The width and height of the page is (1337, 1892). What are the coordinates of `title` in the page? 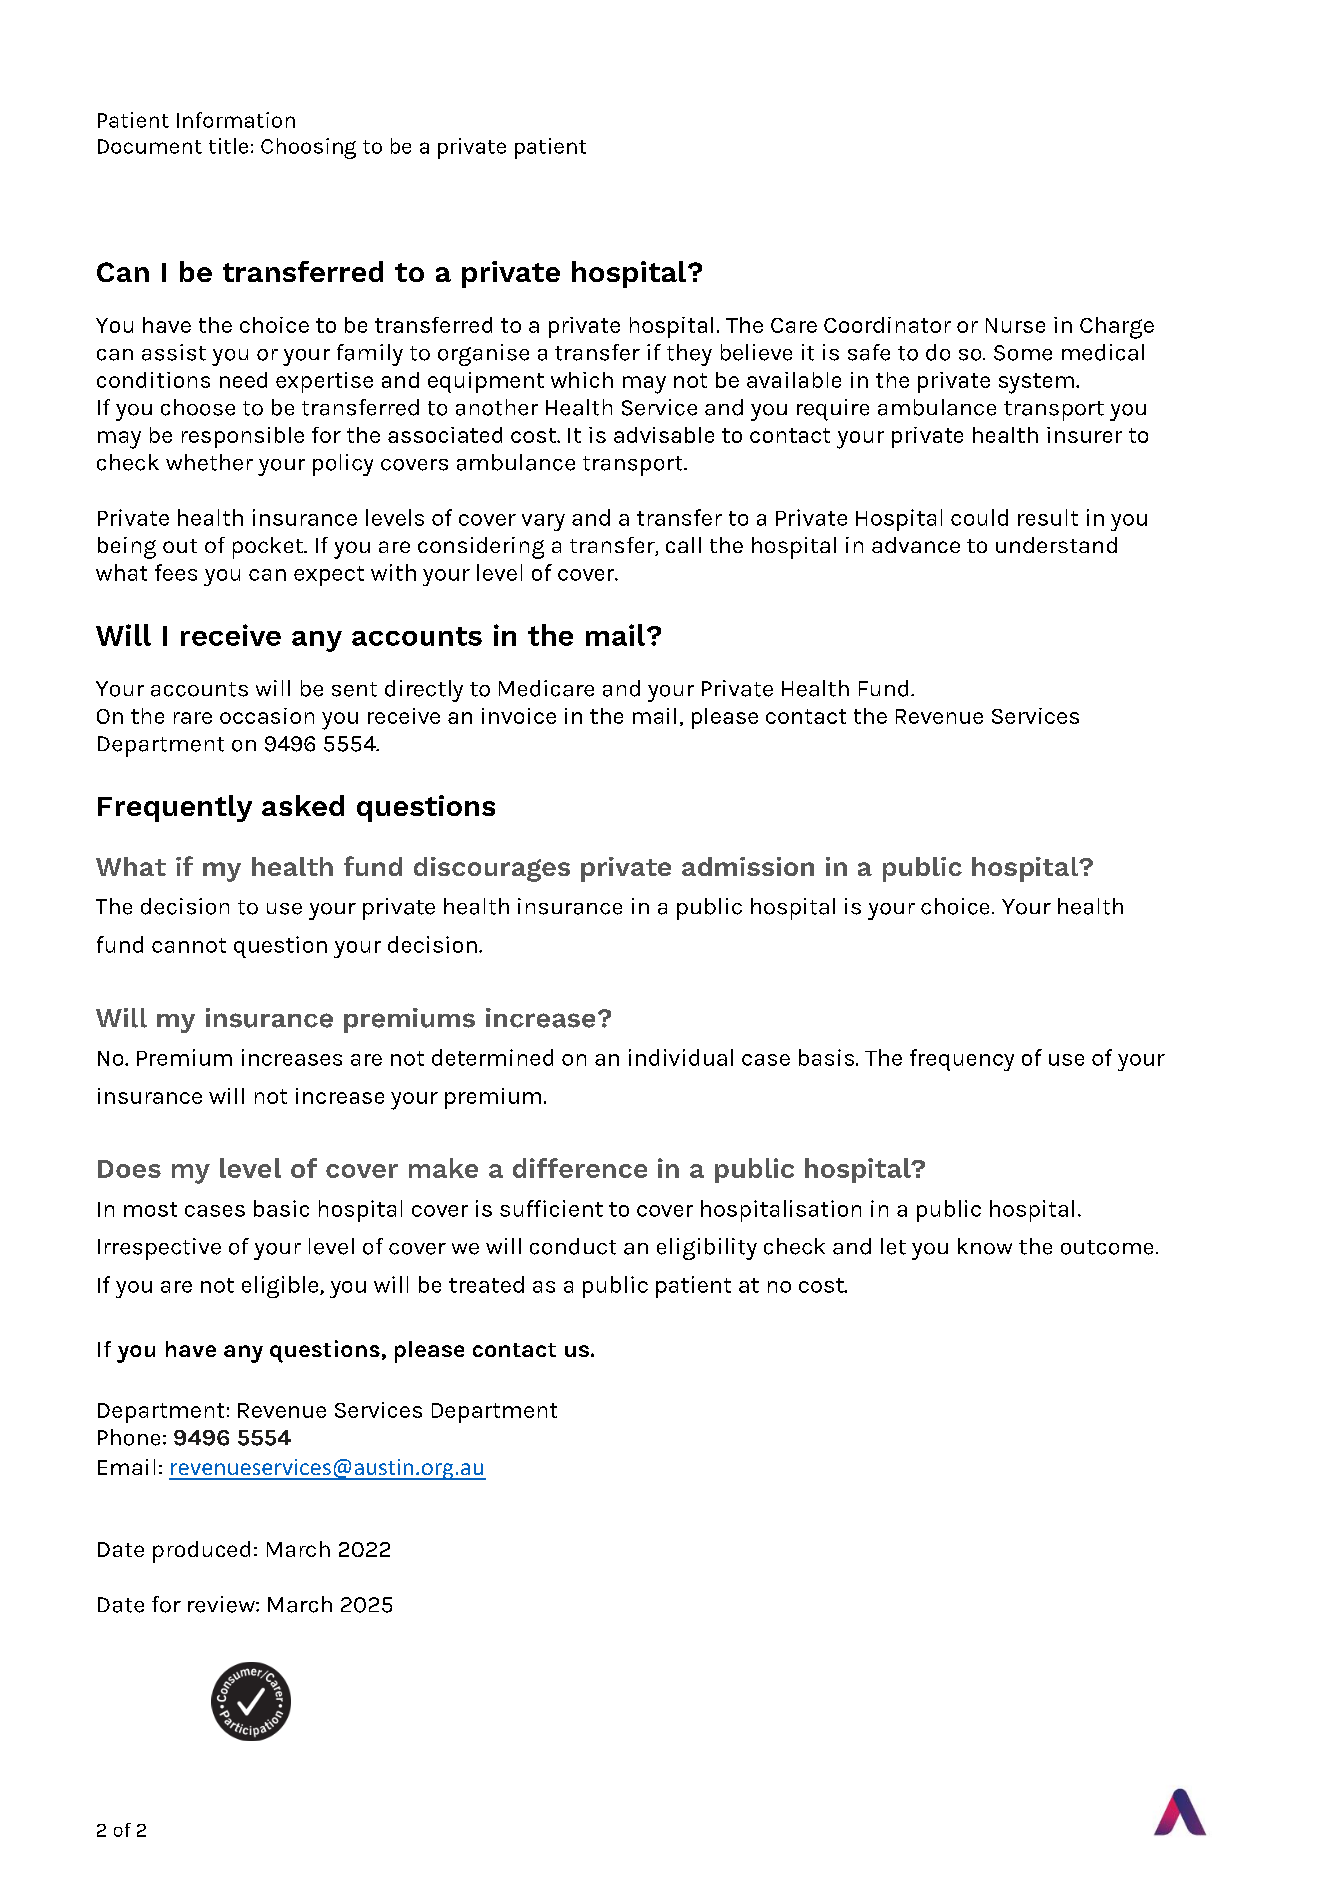 It's located at (228, 146).
